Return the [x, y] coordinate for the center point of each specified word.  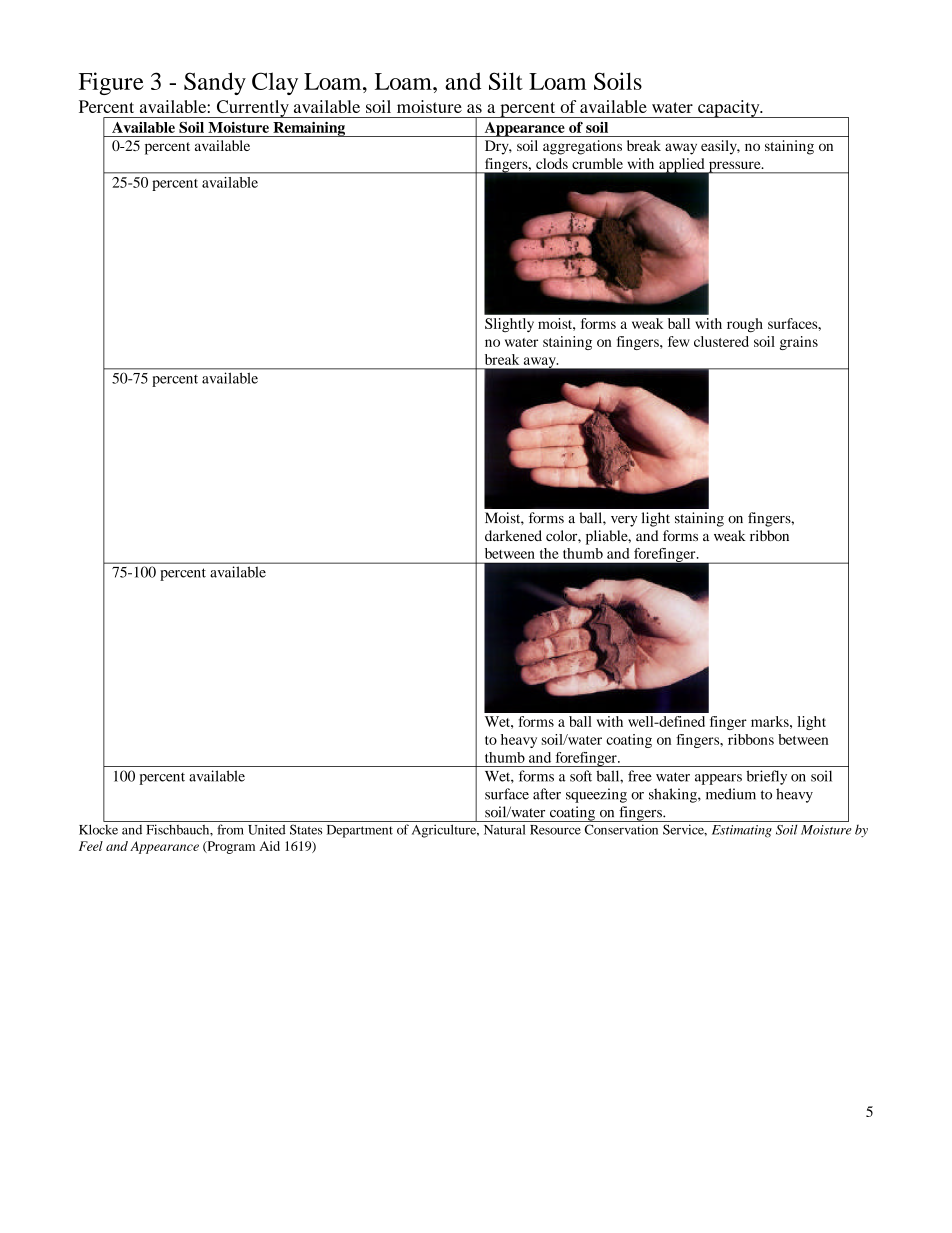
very [624, 521]
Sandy [215, 83]
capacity [729, 109]
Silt [506, 81]
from [230, 829]
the [549, 553]
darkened [513, 535]
